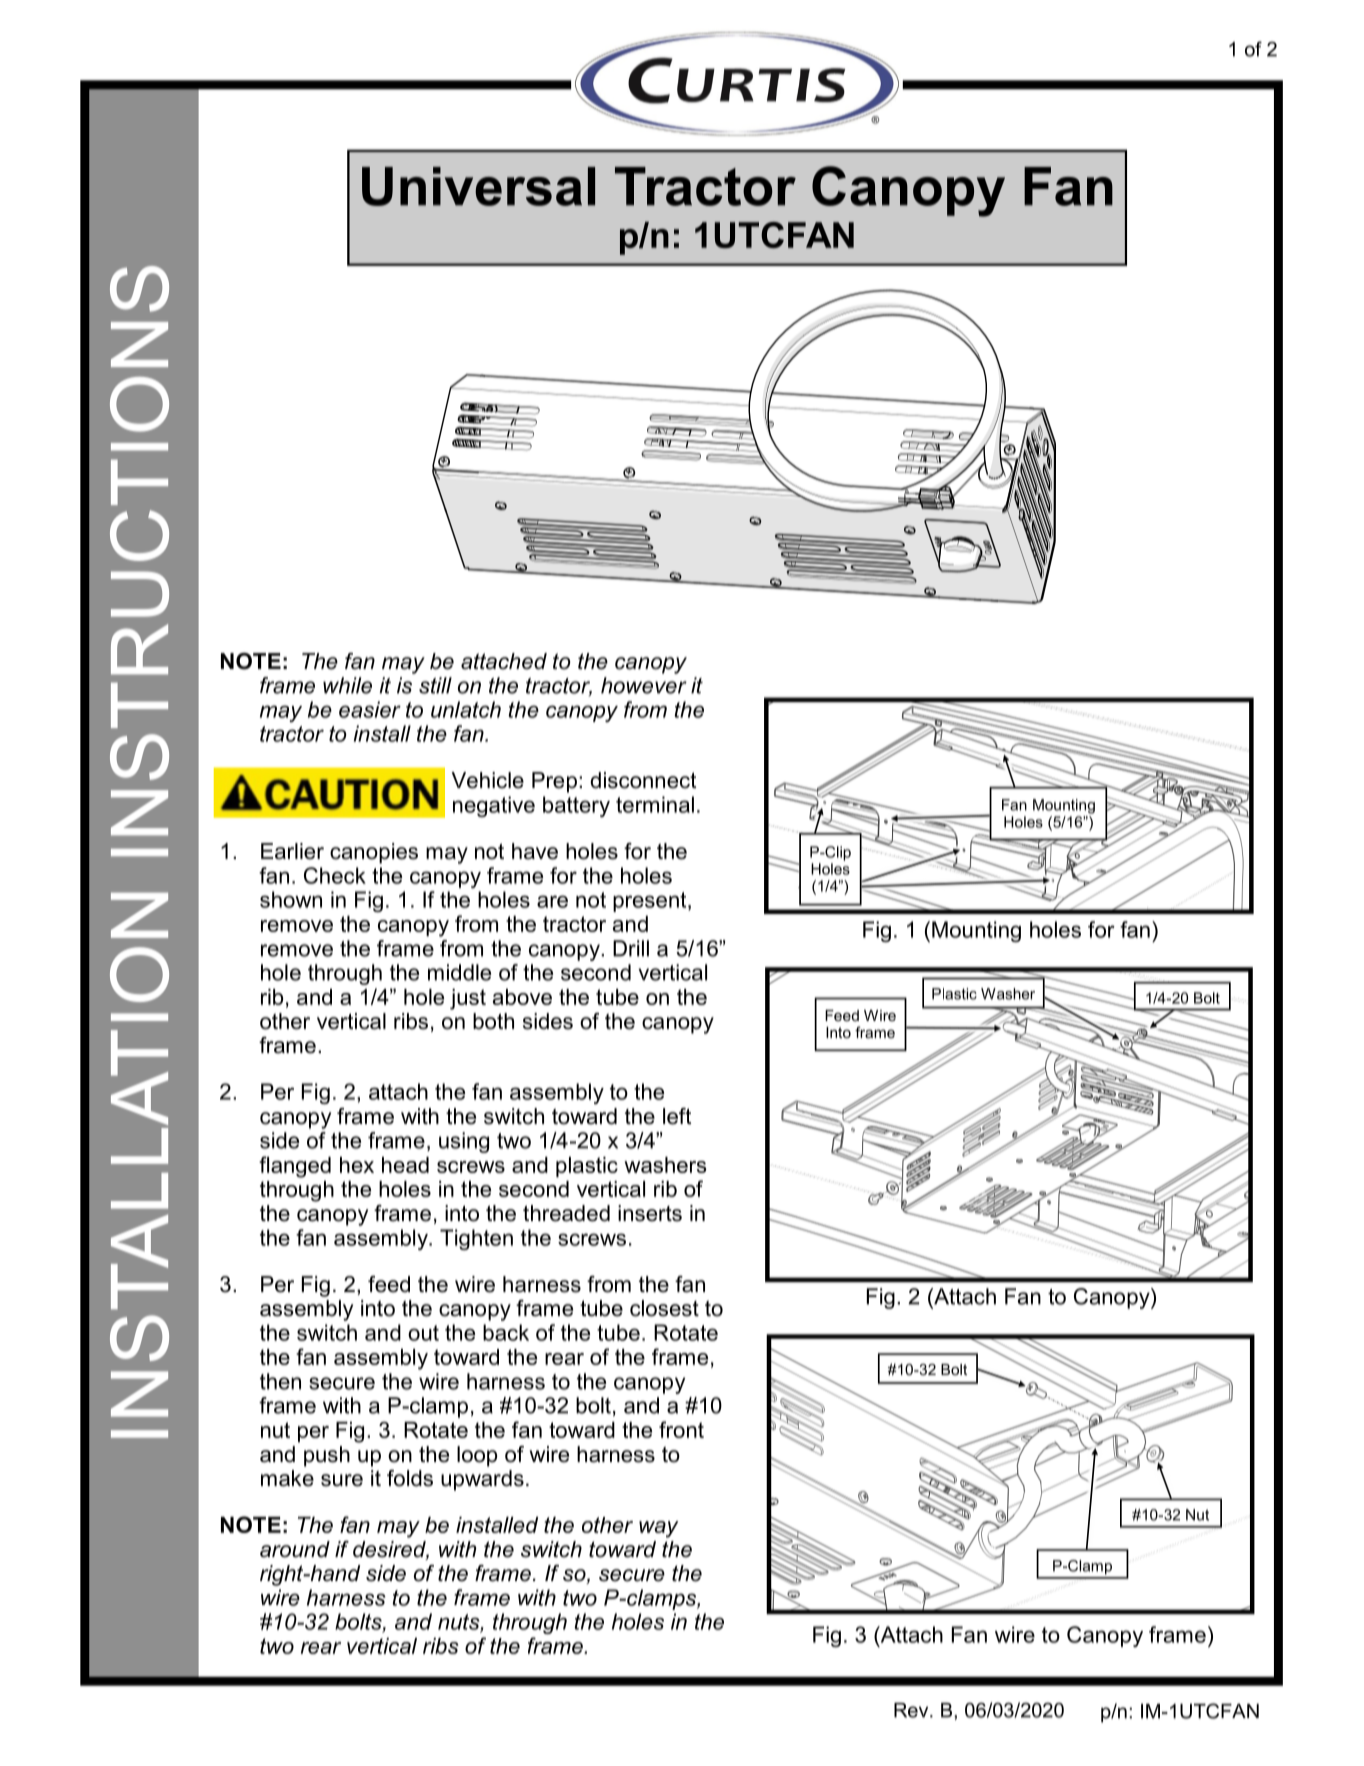  What do you see at coordinates (631, 948) in the screenshot?
I see `Drill` at bounding box center [631, 948].
